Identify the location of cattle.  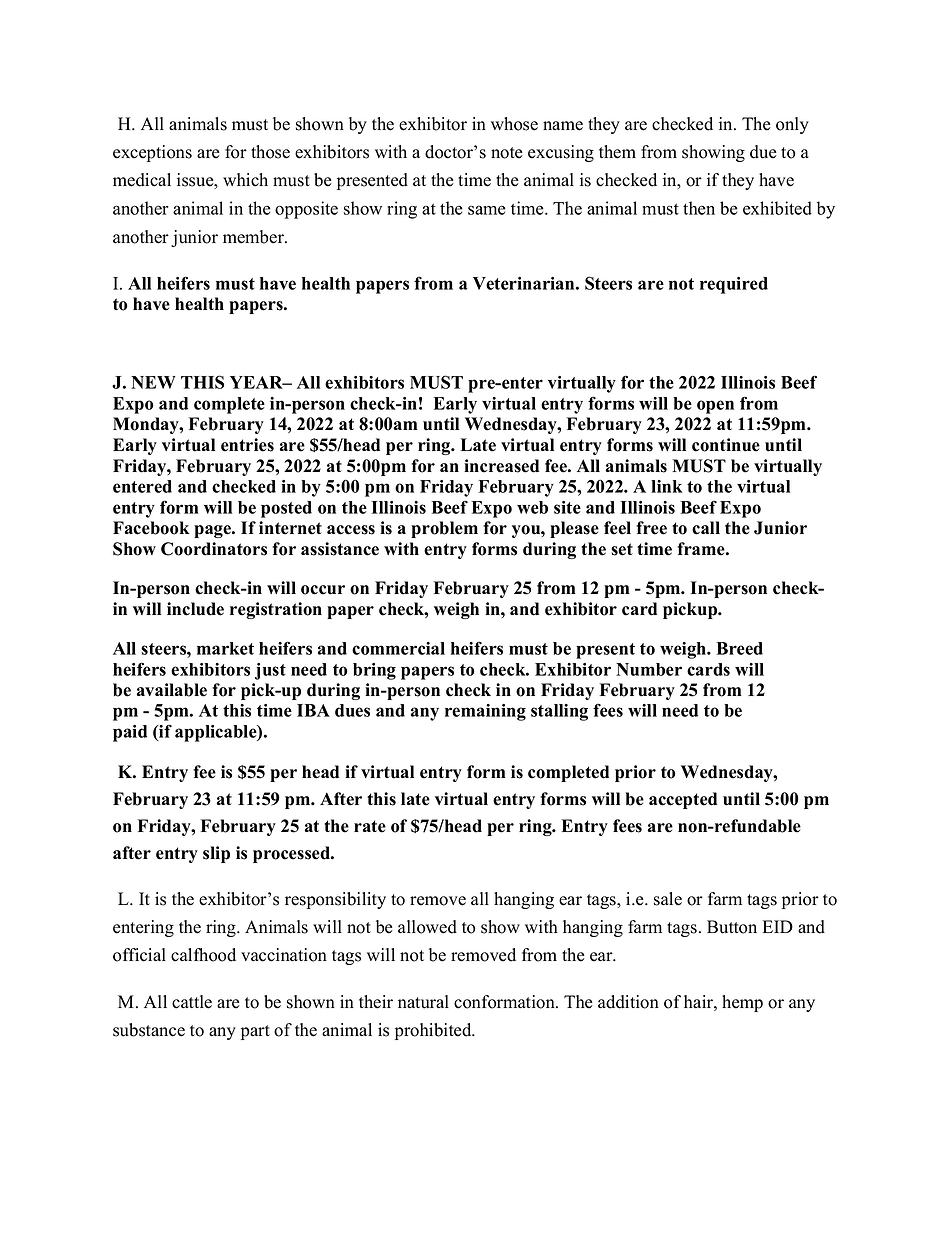
(192, 1002).
